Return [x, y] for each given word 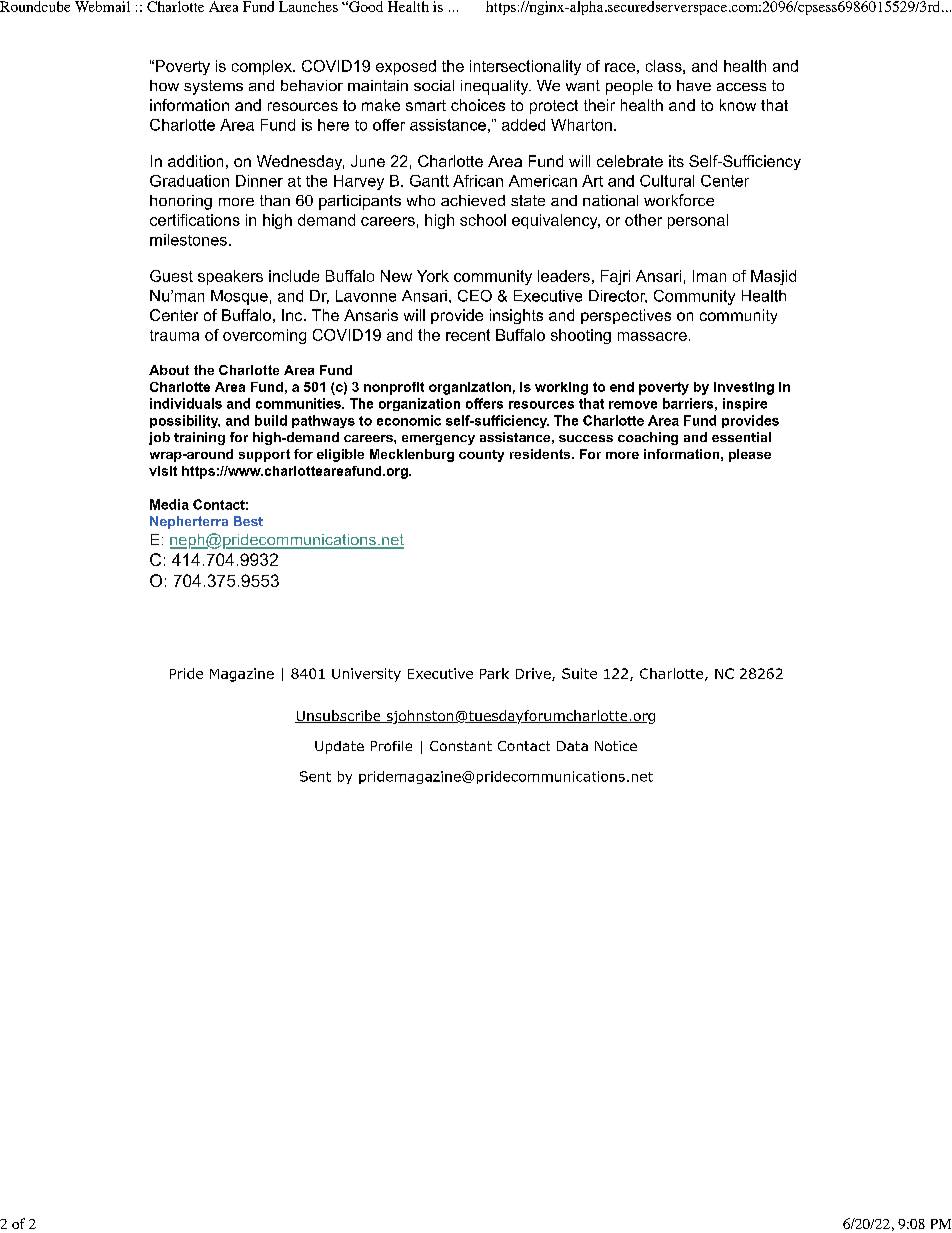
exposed [406, 67]
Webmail [102, 6]
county [481, 456]
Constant [461, 746]
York [433, 276]
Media [169, 504]
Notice [616, 746]
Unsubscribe [339, 716]
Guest [171, 276]
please [750, 455]
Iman [709, 276]
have [694, 85]
